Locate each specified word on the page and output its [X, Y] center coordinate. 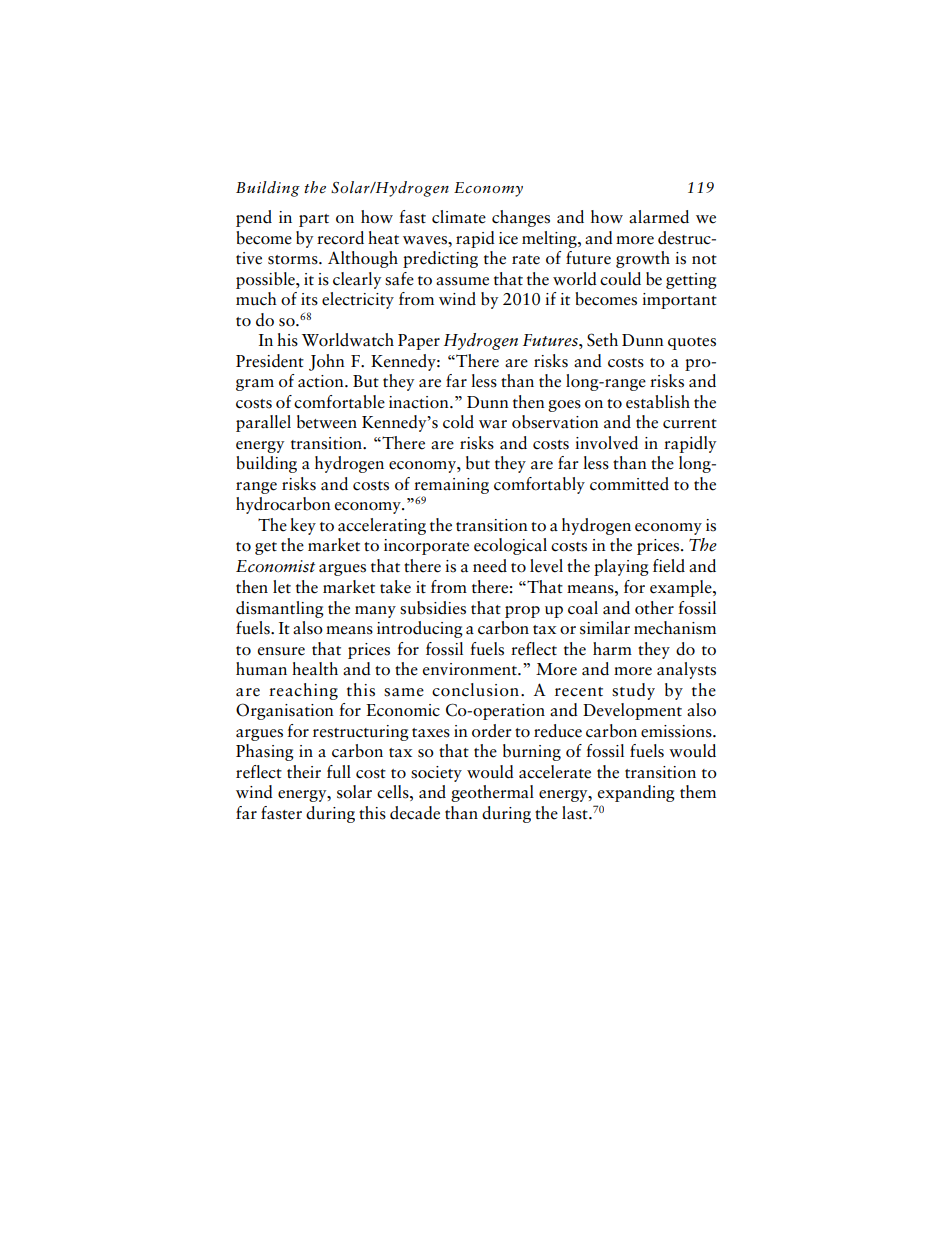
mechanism [675, 628]
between [327, 422]
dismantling [280, 609]
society [436, 774]
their [304, 772]
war [493, 424]
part [314, 220]
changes [521, 218]
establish [658, 402]
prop [522, 612]
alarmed [659, 217]
